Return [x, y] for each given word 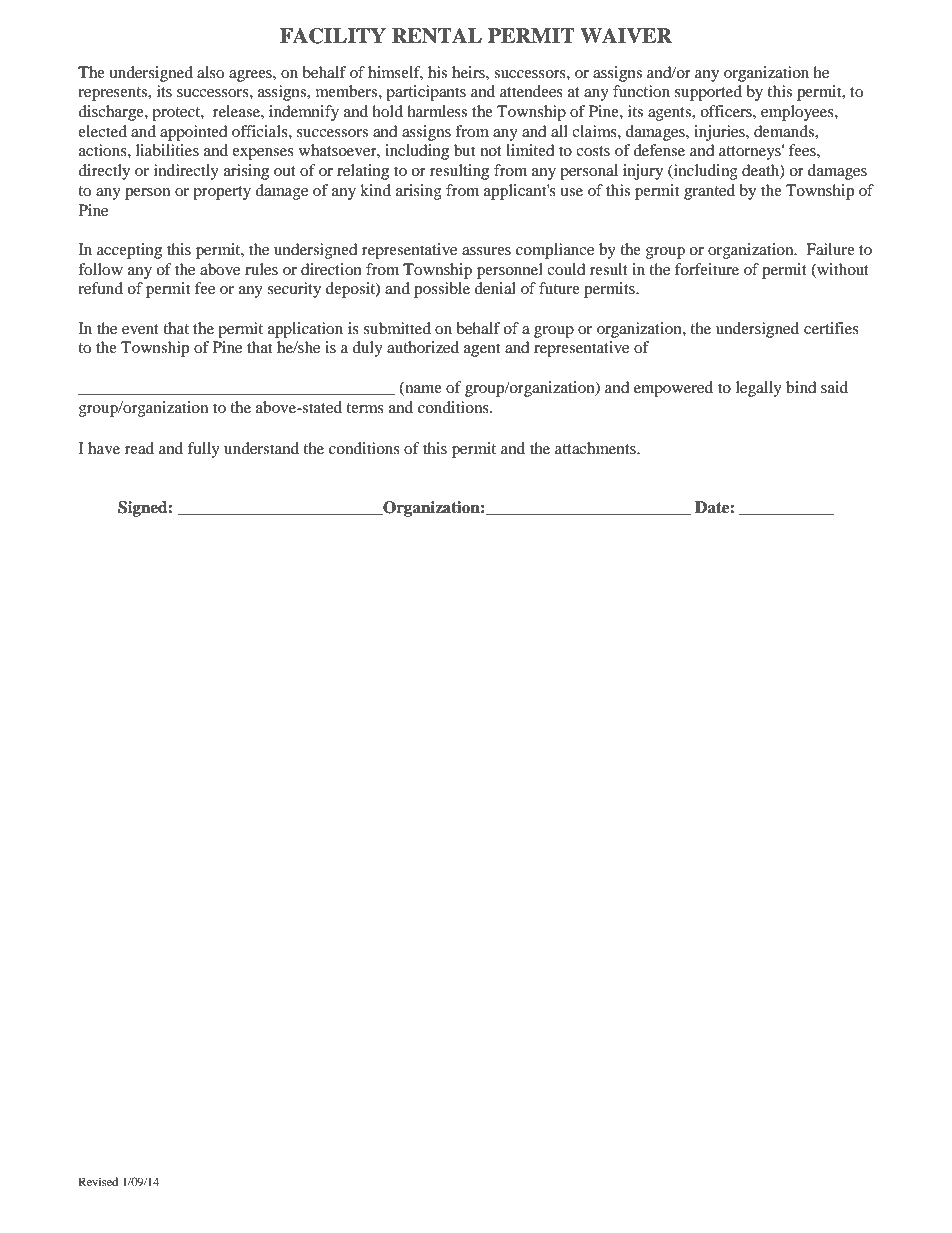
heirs [469, 72]
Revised [98, 1181]
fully [204, 450]
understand [261, 448]
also [210, 72]
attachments [596, 448]
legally [759, 389]
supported [708, 93]
